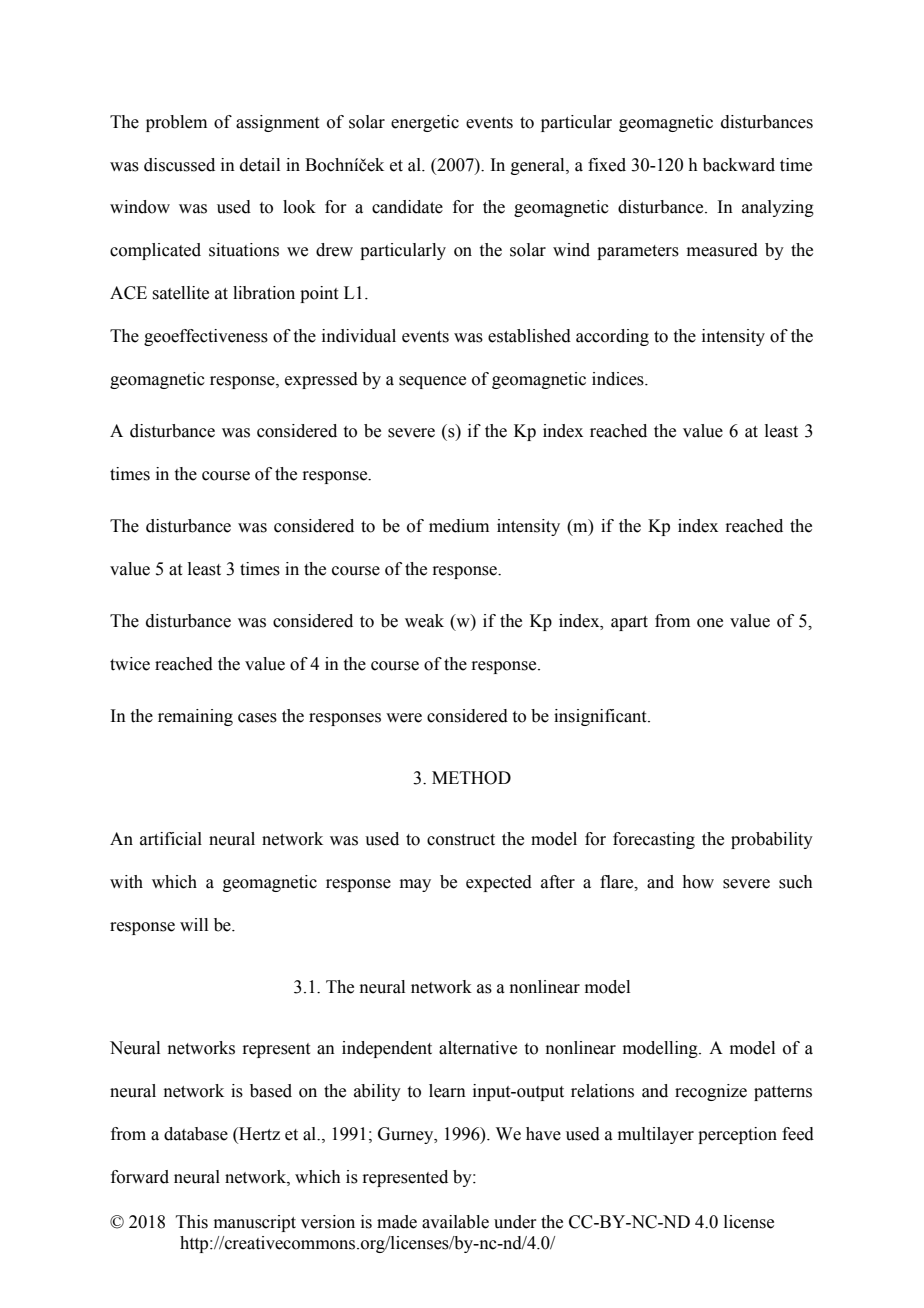 This page has height=1308, width=924. What do you see at coordinates (455, 1222) in the page?
I see `available` at bounding box center [455, 1222].
